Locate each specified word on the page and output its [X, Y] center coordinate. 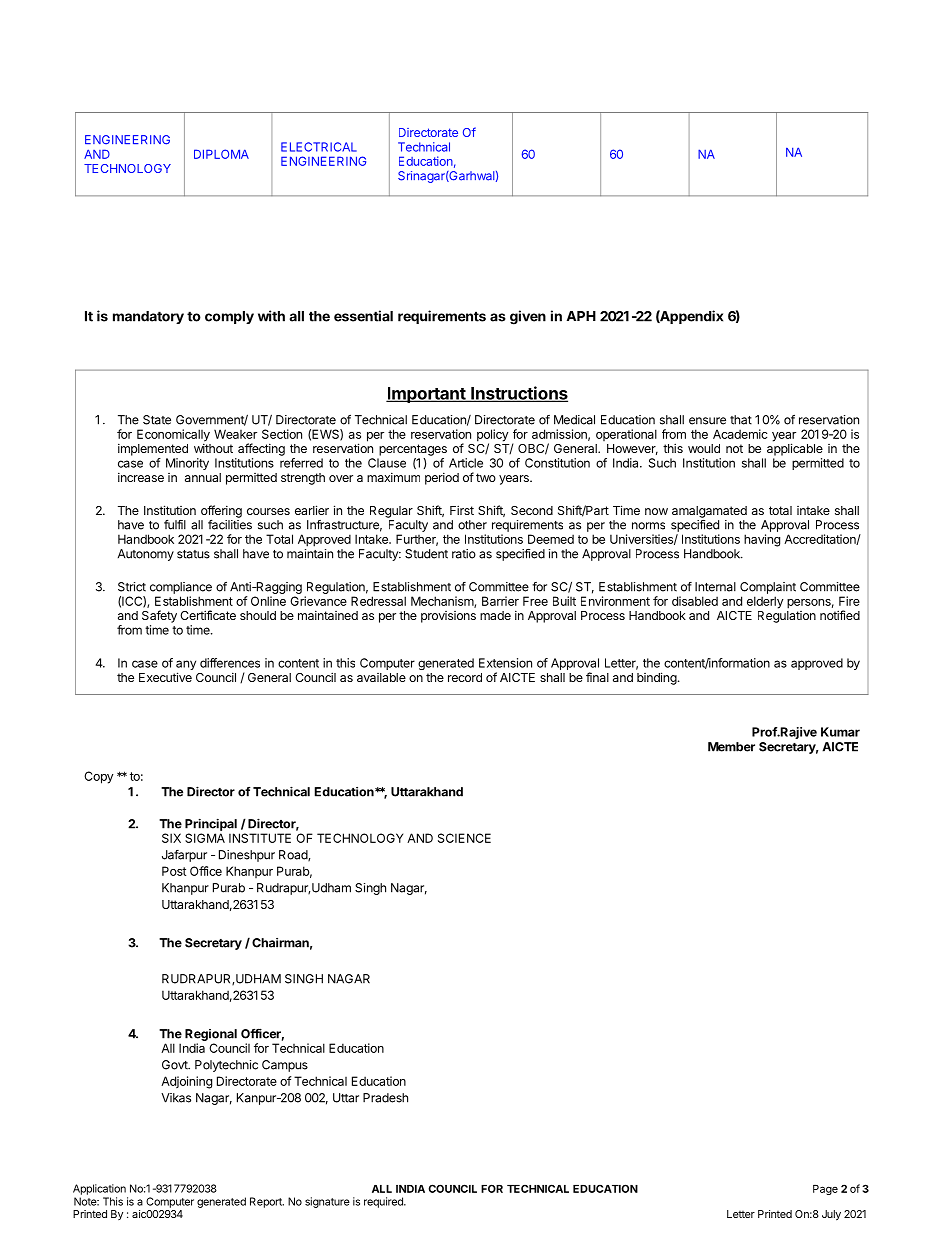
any [186, 666]
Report [267, 1202]
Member [731, 747]
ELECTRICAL [319, 147]
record [465, 677]
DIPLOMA [221, 154]
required [384, 1202]
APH [581, 316]
